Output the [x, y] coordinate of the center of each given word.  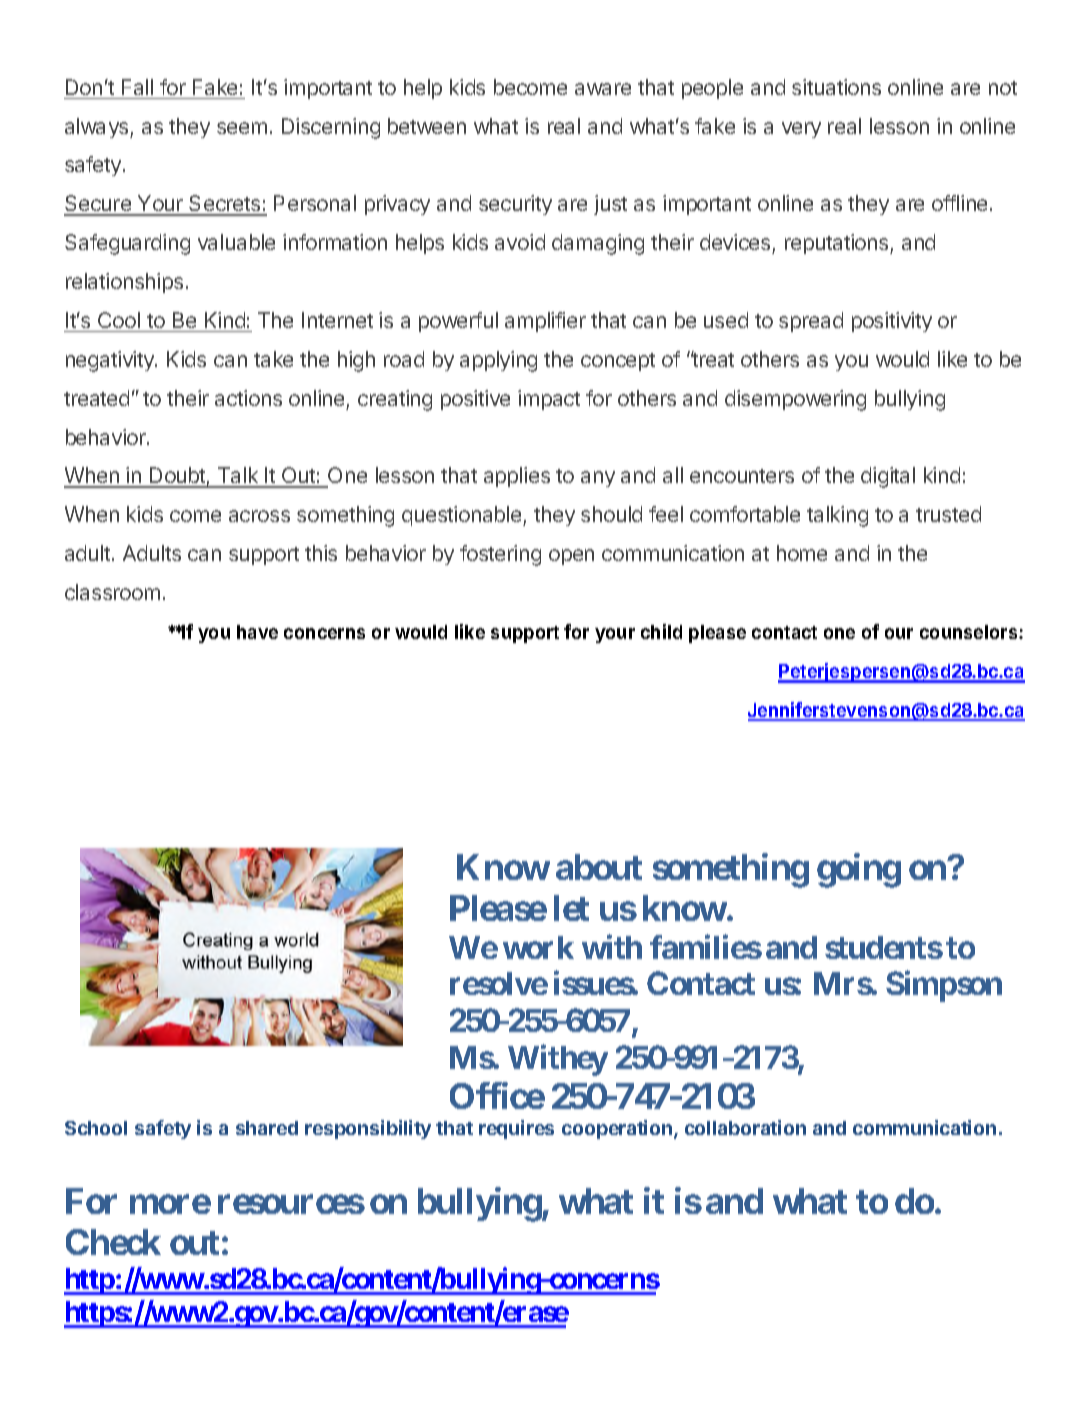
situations [836, 87]
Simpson [944, 986]
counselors [970, 632]
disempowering [795, 400]
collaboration [745, 1127]
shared [267, 1128]
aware [603, 89]
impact [549, 400]
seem [242, 128]
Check [113, 1242]
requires [516, 1129]
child [661, 631]
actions [248, 398]
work [538, 947]
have [257, 632]
